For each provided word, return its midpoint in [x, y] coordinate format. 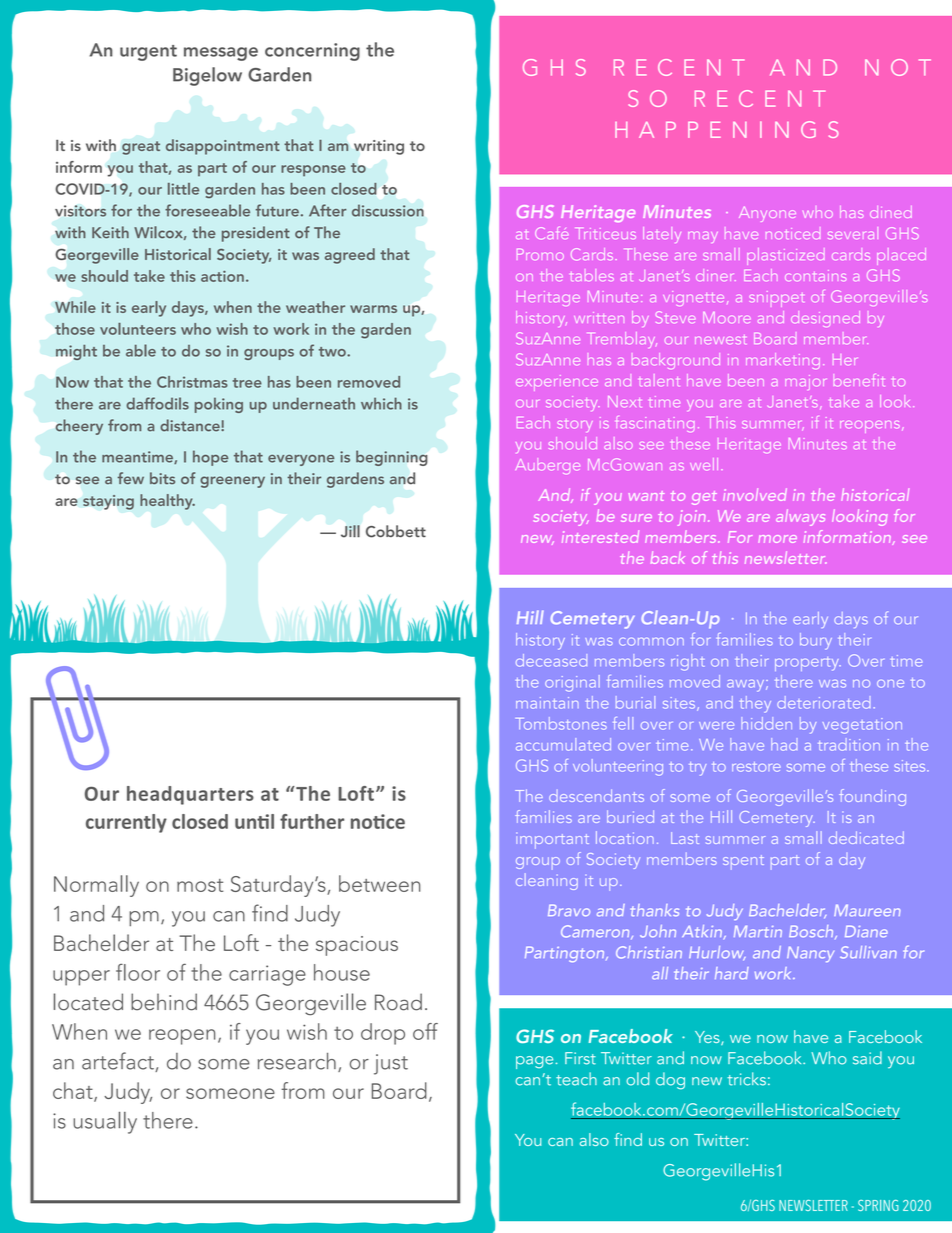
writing [379, 147]
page [534, 1062]
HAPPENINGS [727, 129]
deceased [551, 660]
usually [105, 1123]
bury [816, 641]
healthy [167, 502]
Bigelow [207, 76]
